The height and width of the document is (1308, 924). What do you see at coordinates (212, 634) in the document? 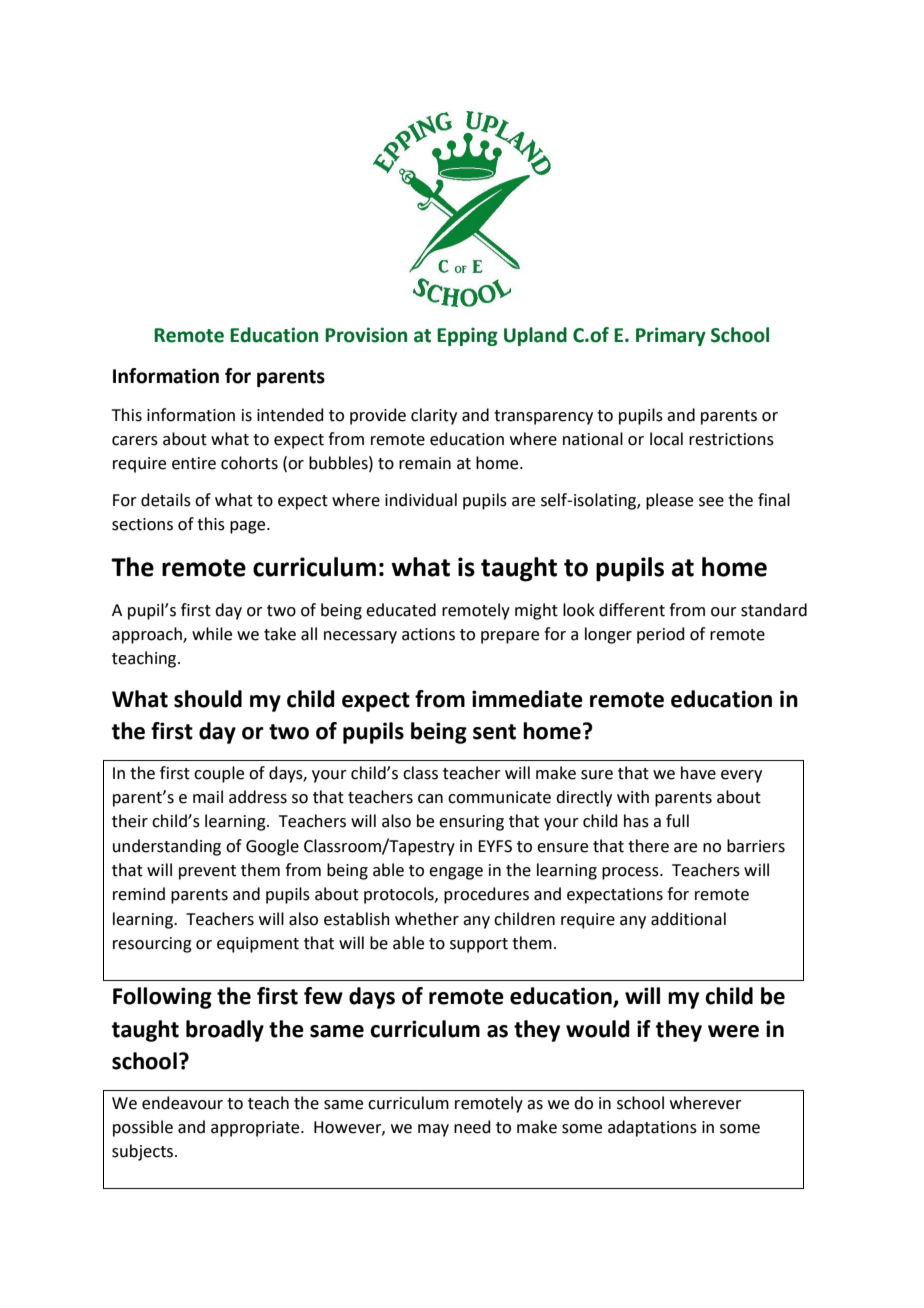
I see `while` at bounding box center [212, 634].
